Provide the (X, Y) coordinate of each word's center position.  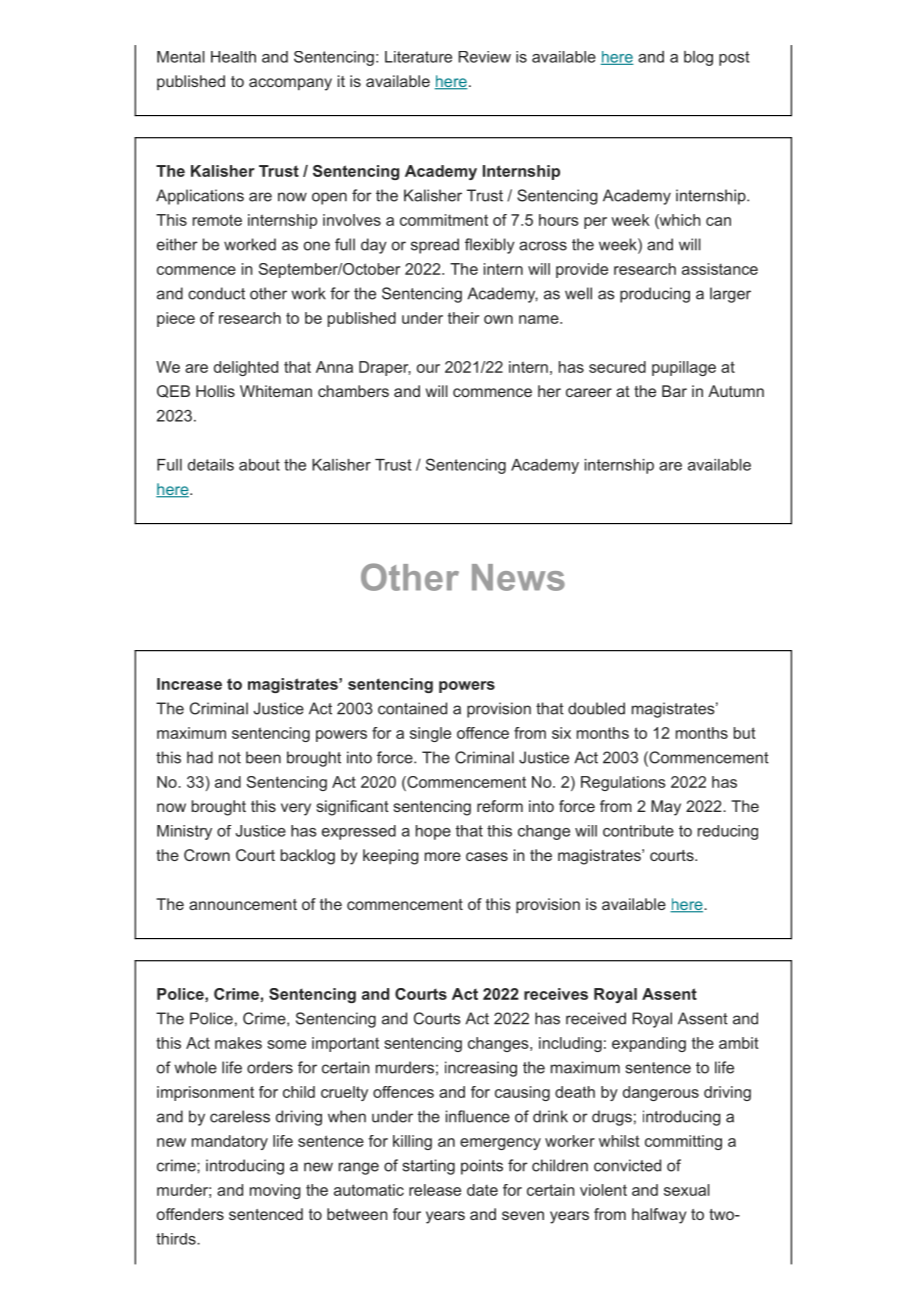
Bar (674, 391)
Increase (189, 684)
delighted (246, 368)
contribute (638, 831)
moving (275, 1191)
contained (412, 708)
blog (698, 58)
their (463, 318)
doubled (596, 708)
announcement (243, 904)
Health (233, 57)
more (443, 856)
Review (484, 57)
